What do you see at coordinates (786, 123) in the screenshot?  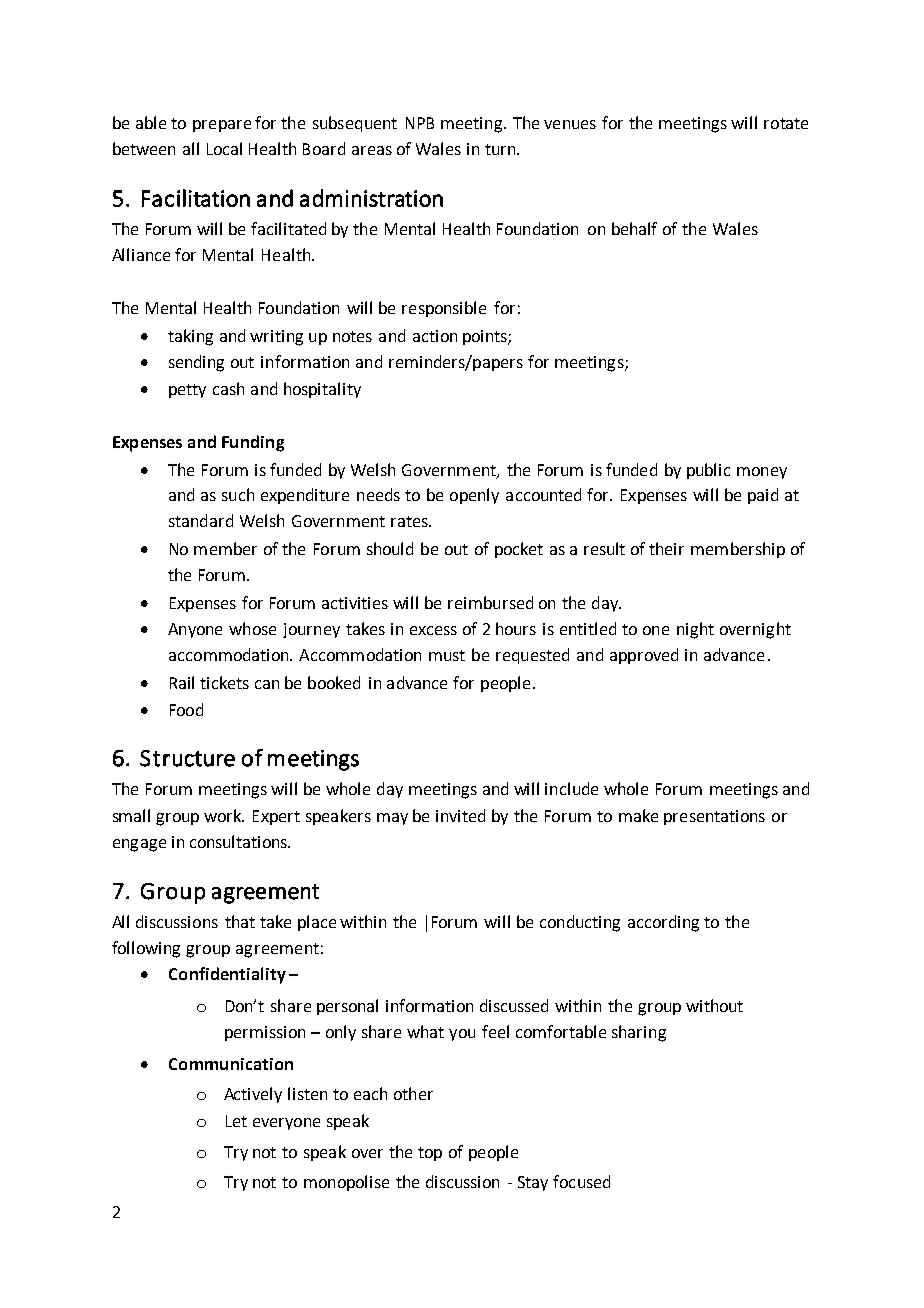 I see `rotate` at bounding box center [786, 123].
